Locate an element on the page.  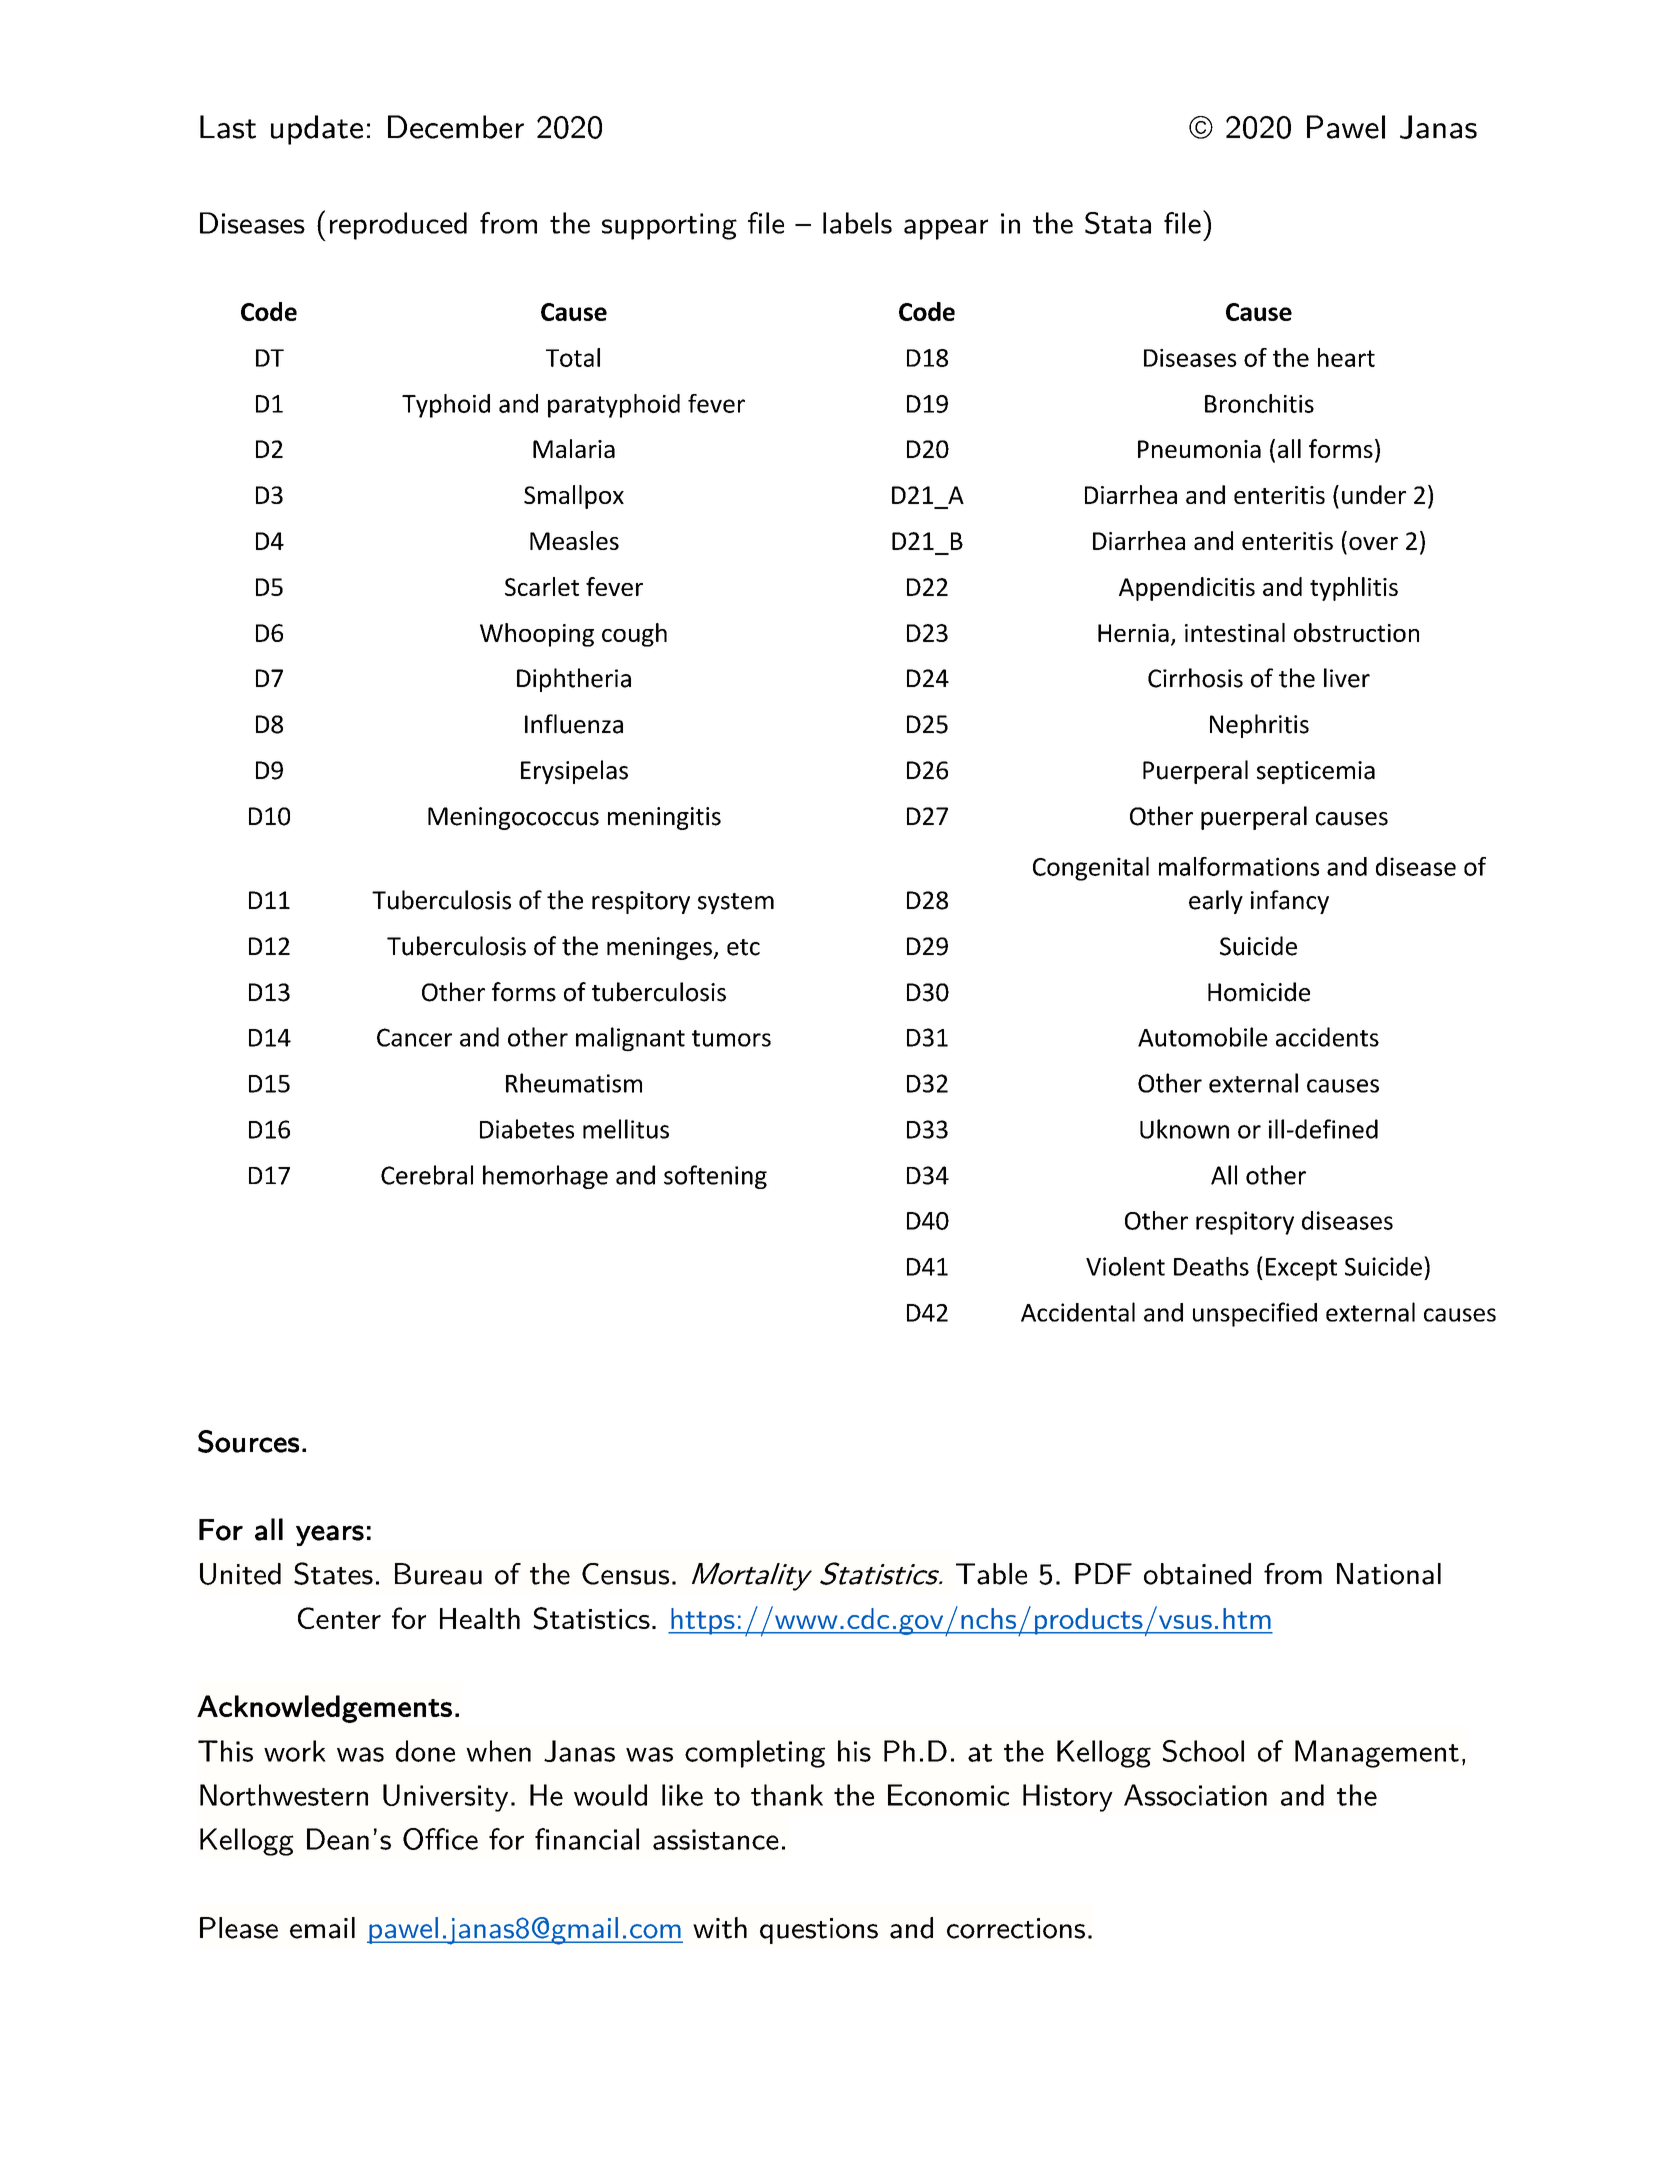
Scarlet is located at coordinates (542, 586).
